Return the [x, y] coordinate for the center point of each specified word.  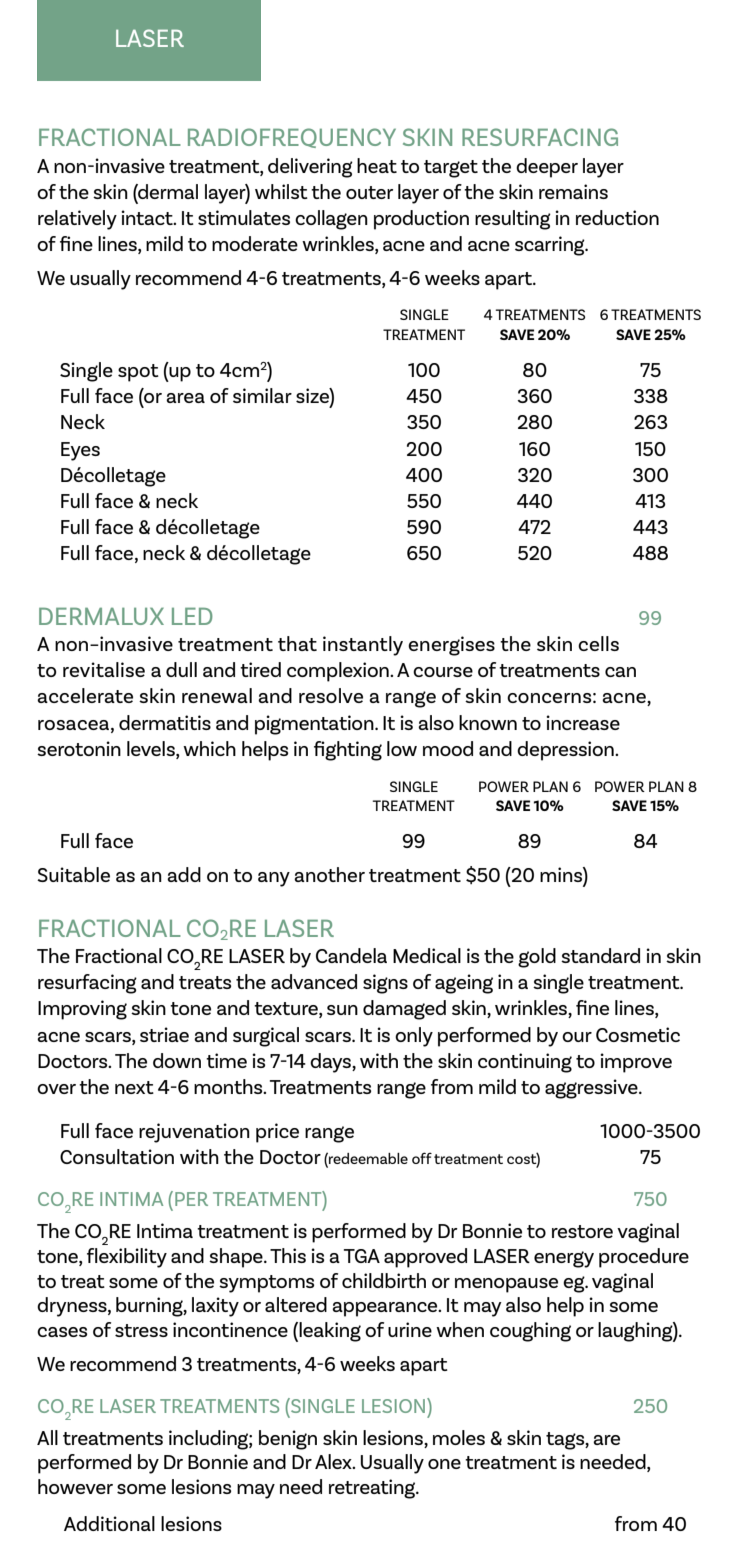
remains [573, 191]
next [134, 1087]
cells [598, 643]
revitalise [104, 669]
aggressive [592, 1089]
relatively [77, 220]
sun [342, 1010]
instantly [363, 646]
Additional [109, 1523]
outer [369, 192]
